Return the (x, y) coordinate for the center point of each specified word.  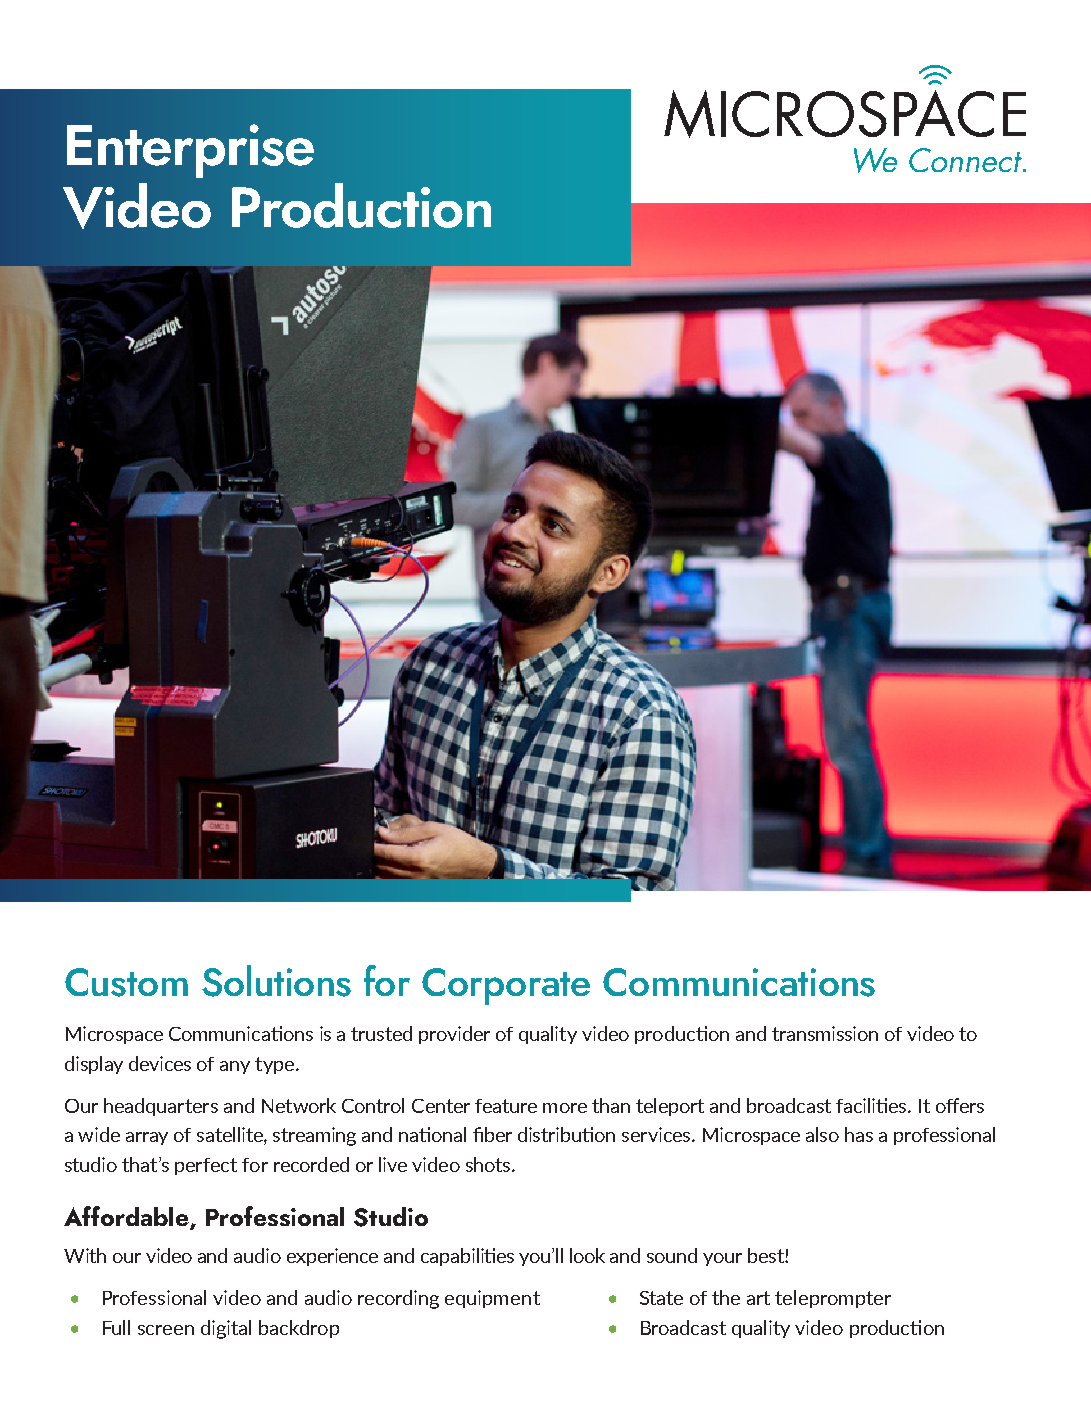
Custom (126, 982)
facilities (873, 1105)
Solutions (276, 981)
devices (160, 1063)
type (276, 1065)
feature (506, 1106)
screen (166, 1330)
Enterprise (190, 151)
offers (960, 1105)
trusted (381, 1033)
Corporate (506, 986)
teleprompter (833, 1299)
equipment (492, 1299)
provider (454, 1035)
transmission (825, 1033)
